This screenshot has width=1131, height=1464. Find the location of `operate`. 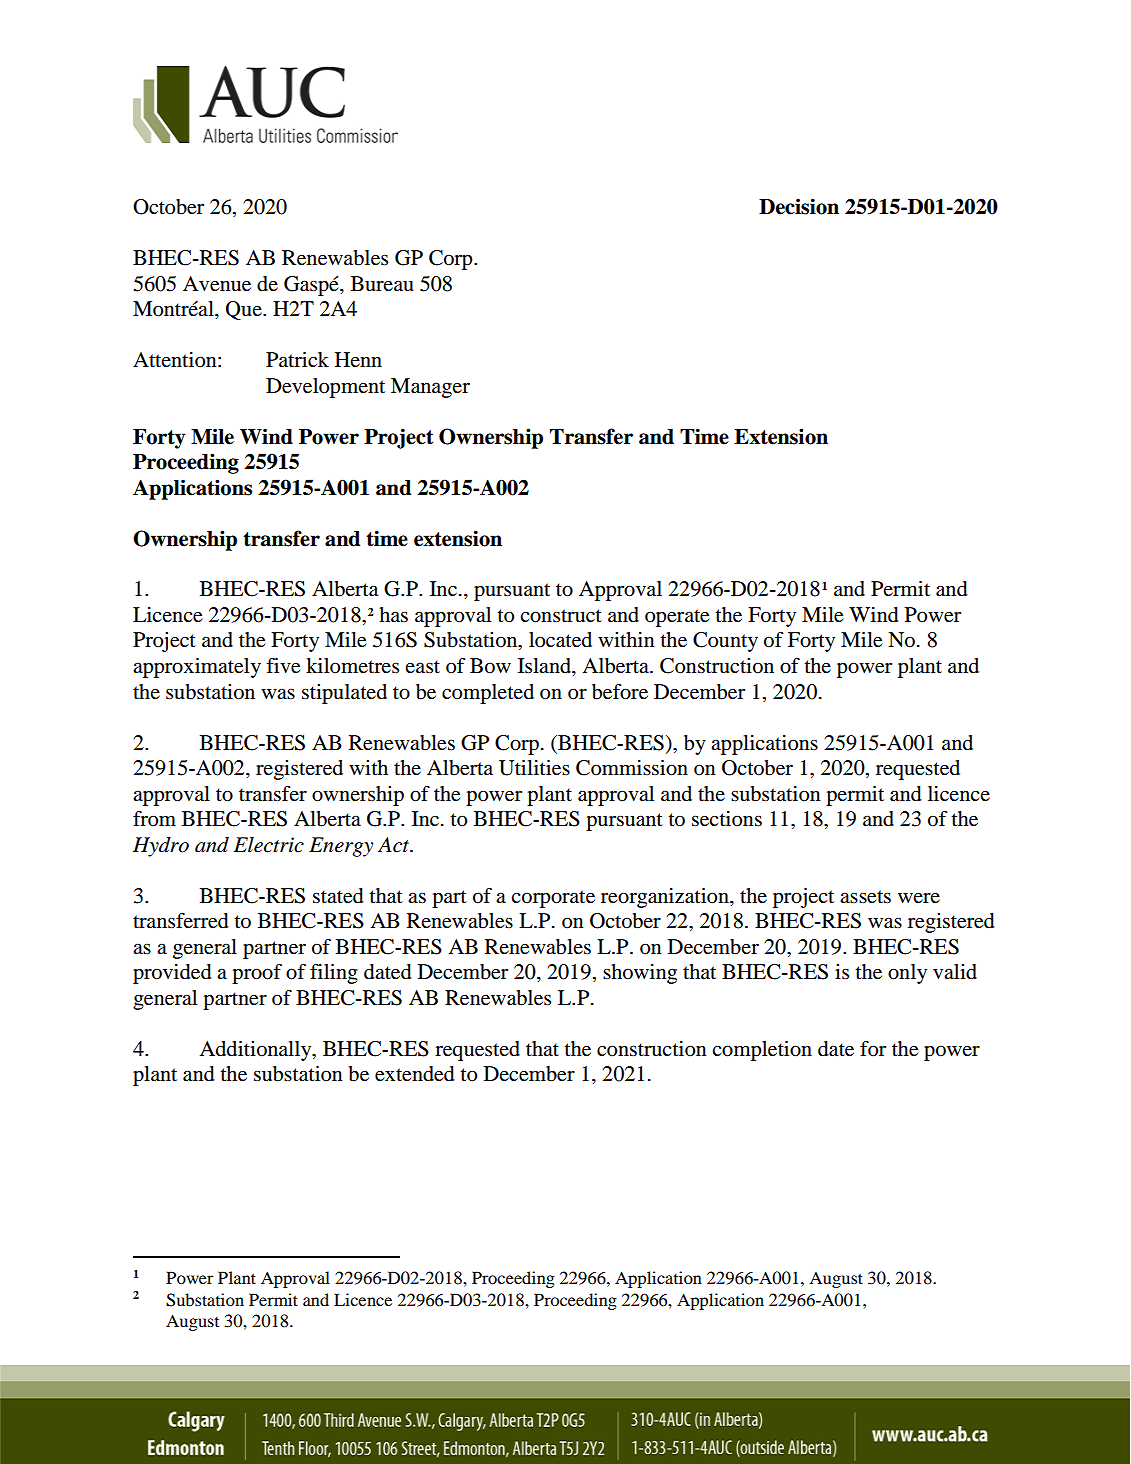

operate is located at coordinates (677, 618).
